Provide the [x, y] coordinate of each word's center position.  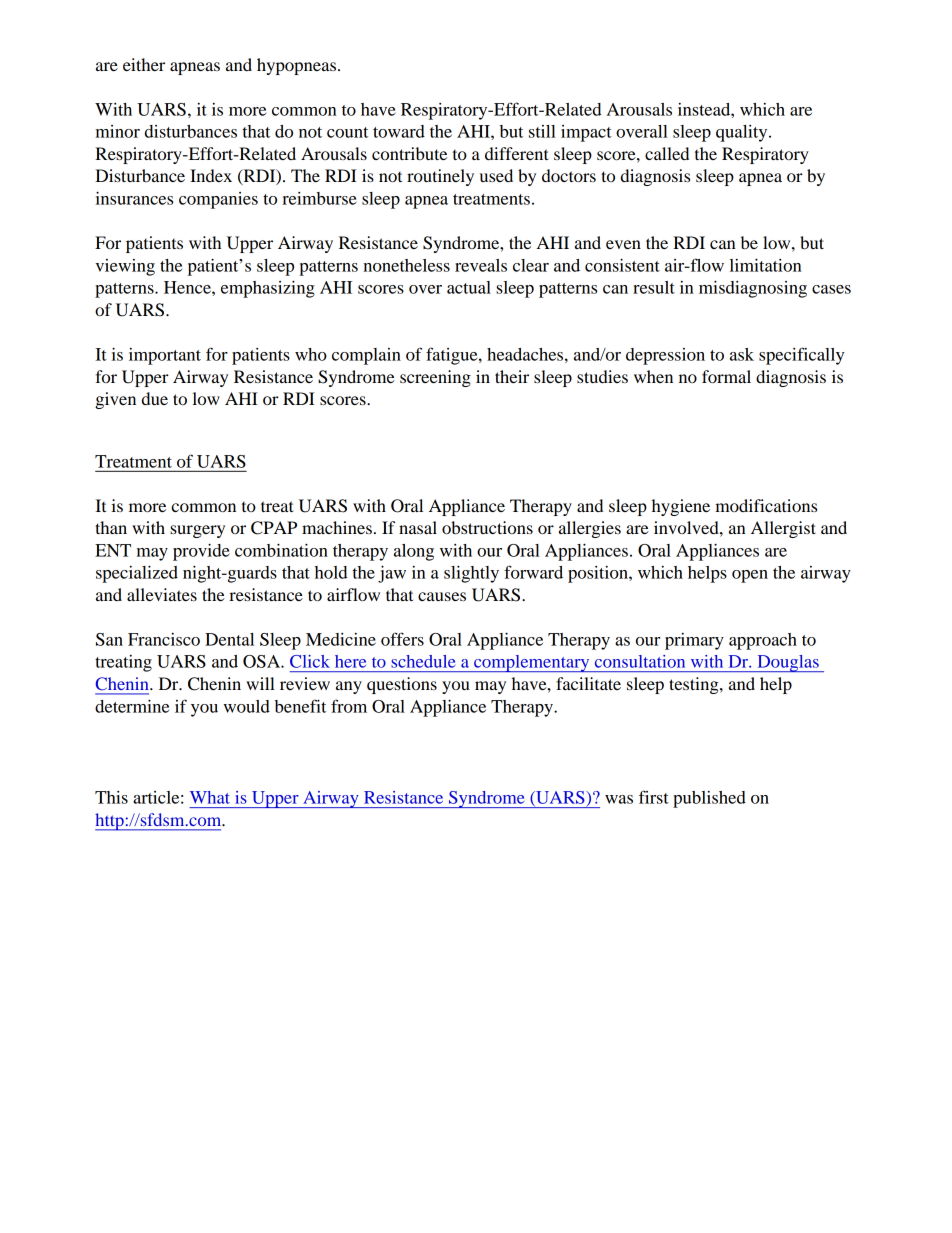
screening [435, 378]
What [210, 797]
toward [399, 131]
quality [743, 133]
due [155, 398]
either [144, 64]
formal [726, 376]
